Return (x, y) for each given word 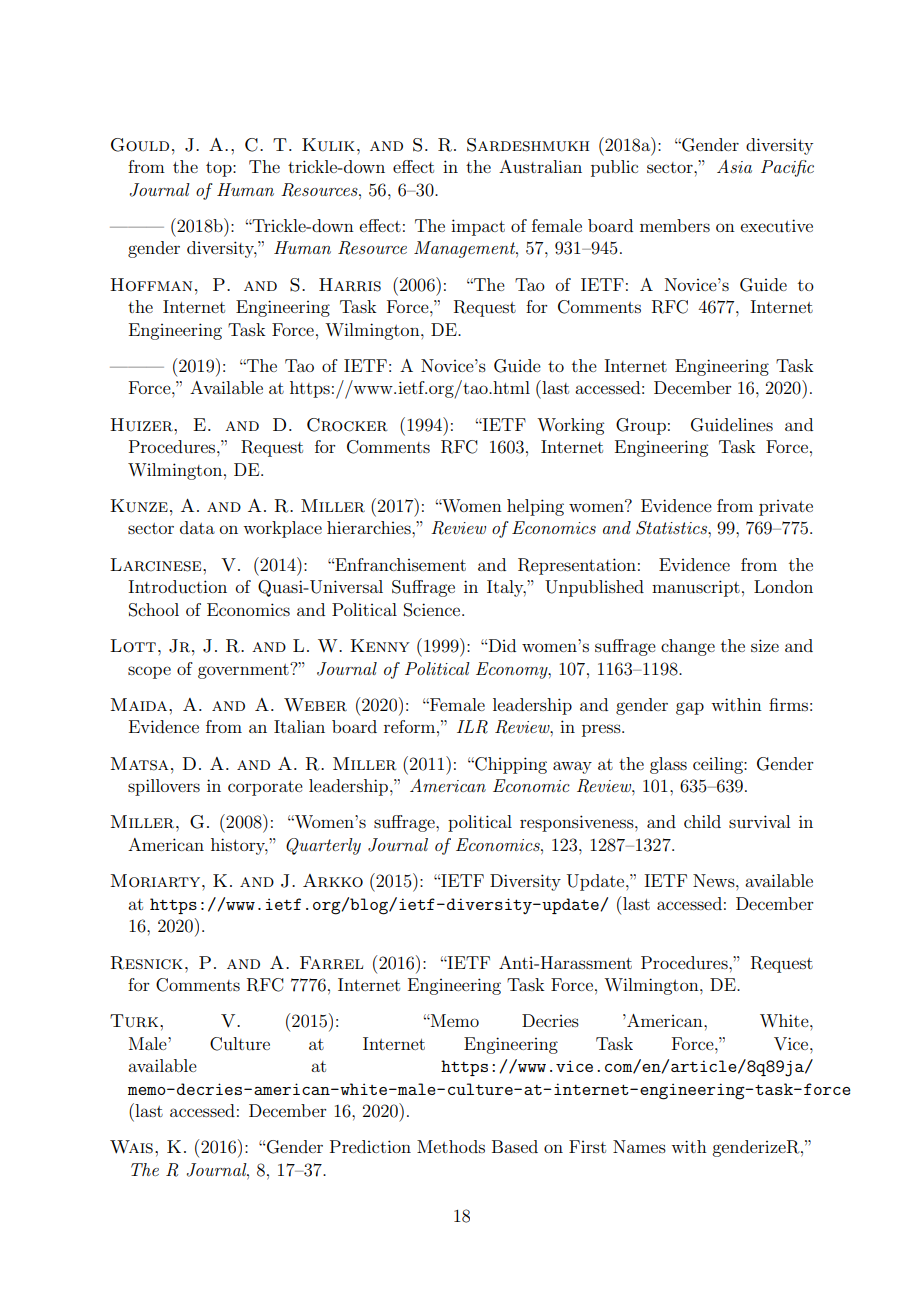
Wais (131, 1147)
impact (478, 227)
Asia (734, 166)
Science (433, 610)
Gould (140, 145)
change (688, 647)
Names (639, 1146)
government (244, 671)
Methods (451, 1146)
